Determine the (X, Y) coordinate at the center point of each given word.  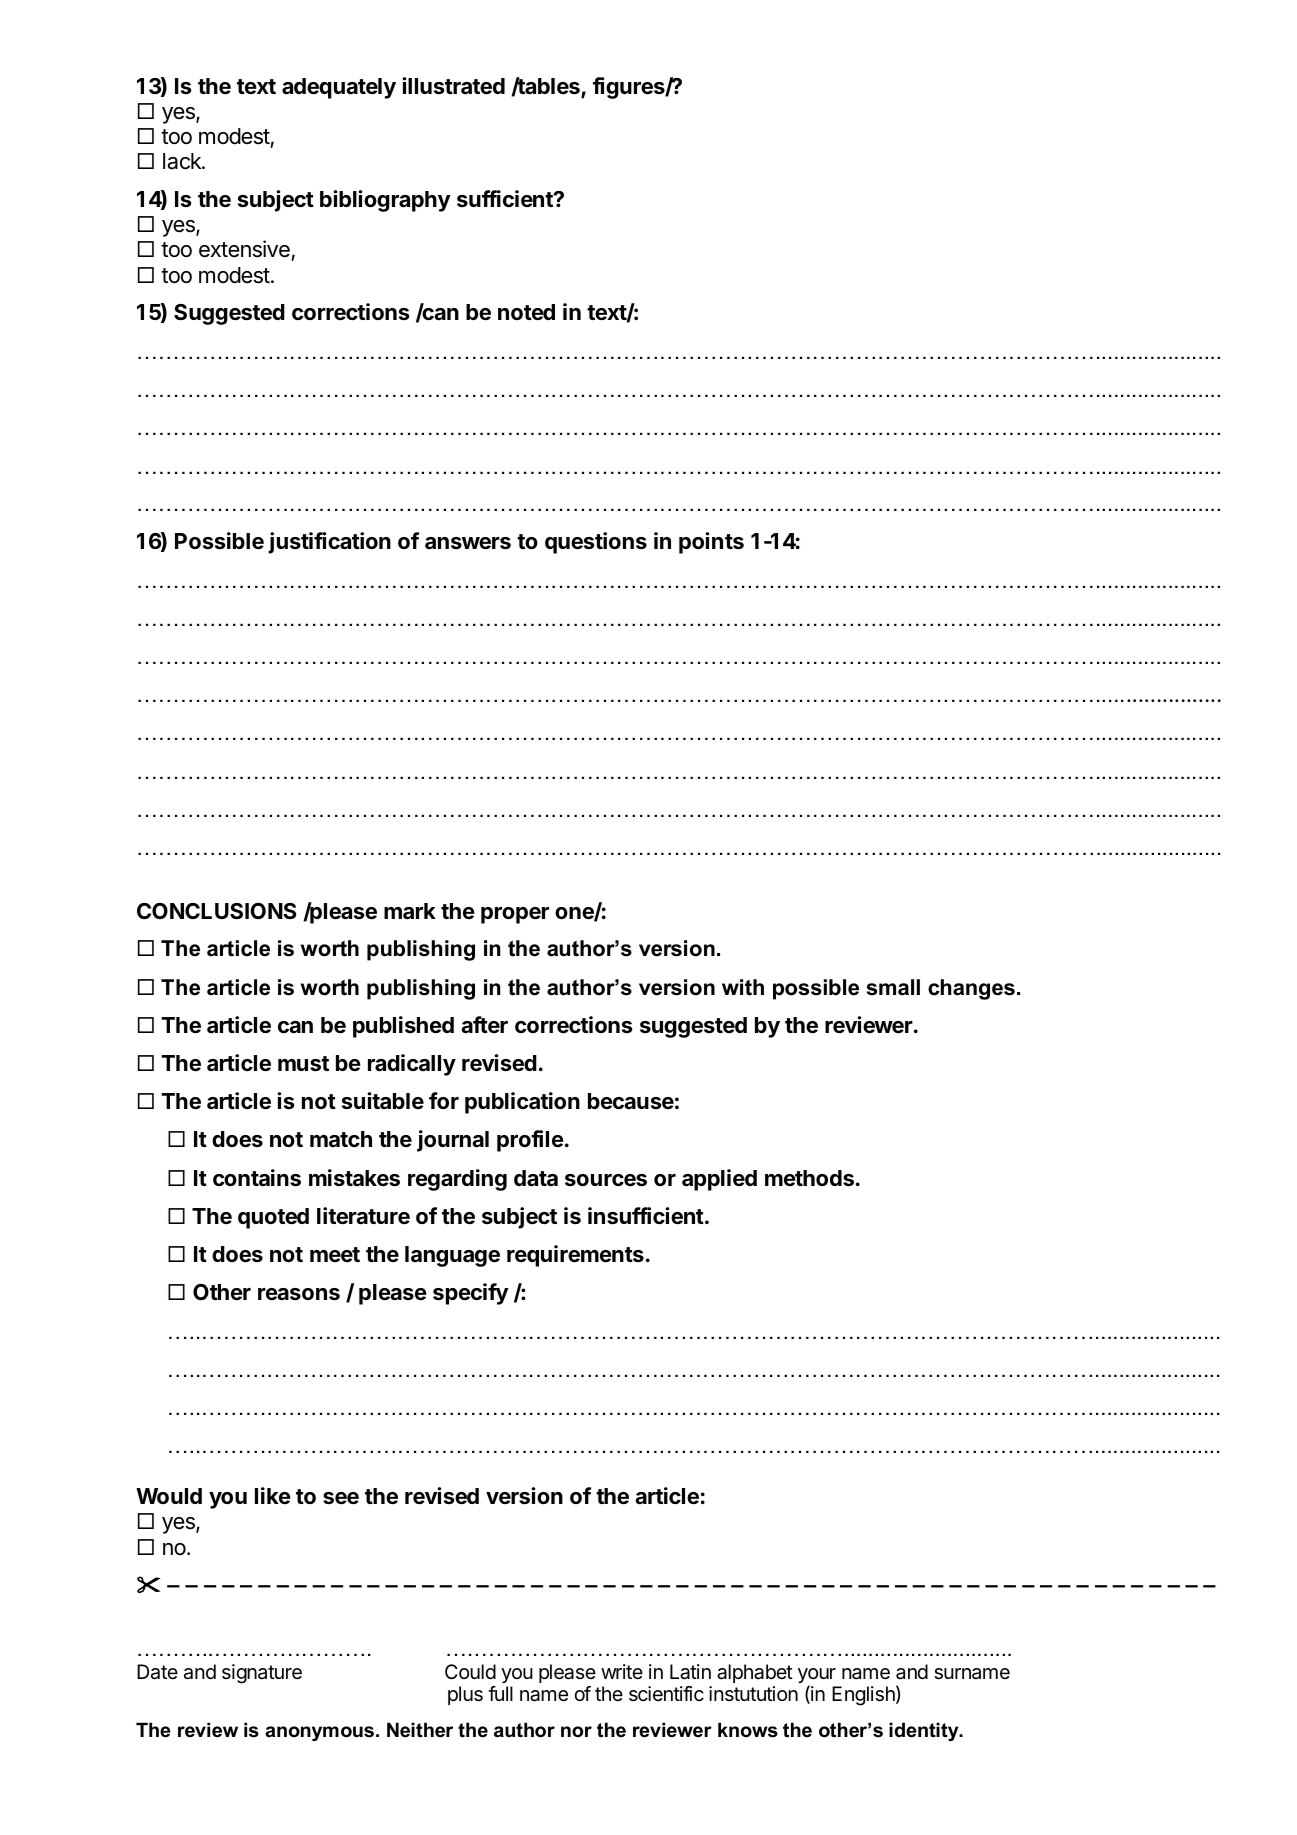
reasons (299, 1294)
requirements (575, 1256)
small (893, 987)
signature (262, 1674)
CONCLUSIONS (216, 911)
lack (183, 161)
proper (515, 915)
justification (329, 543)
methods (811, 1178)
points (711, 543)
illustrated (453, 86)
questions (596, 543)
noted (526, 312)
